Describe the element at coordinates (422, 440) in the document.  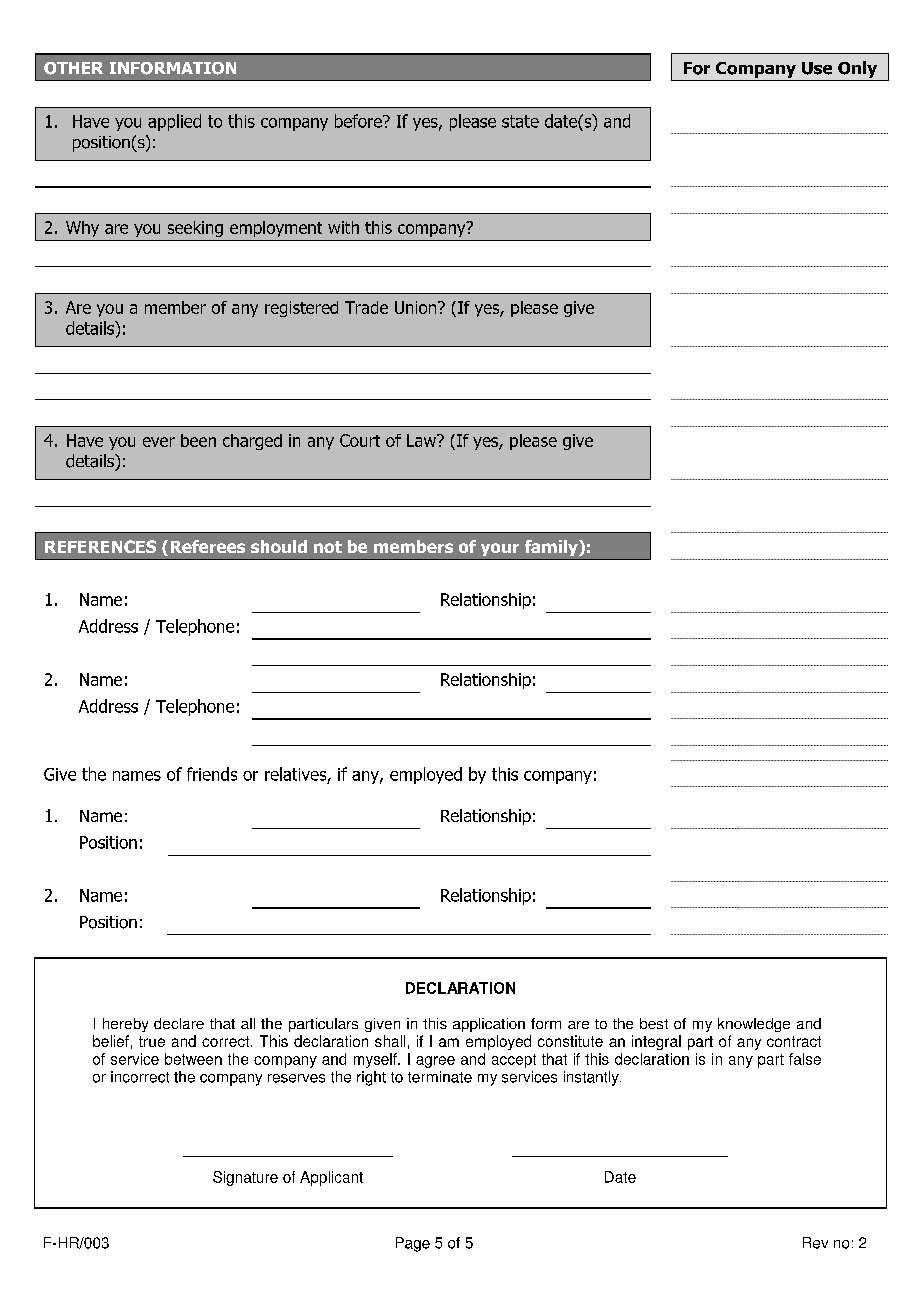
I see `Law` at that location.
